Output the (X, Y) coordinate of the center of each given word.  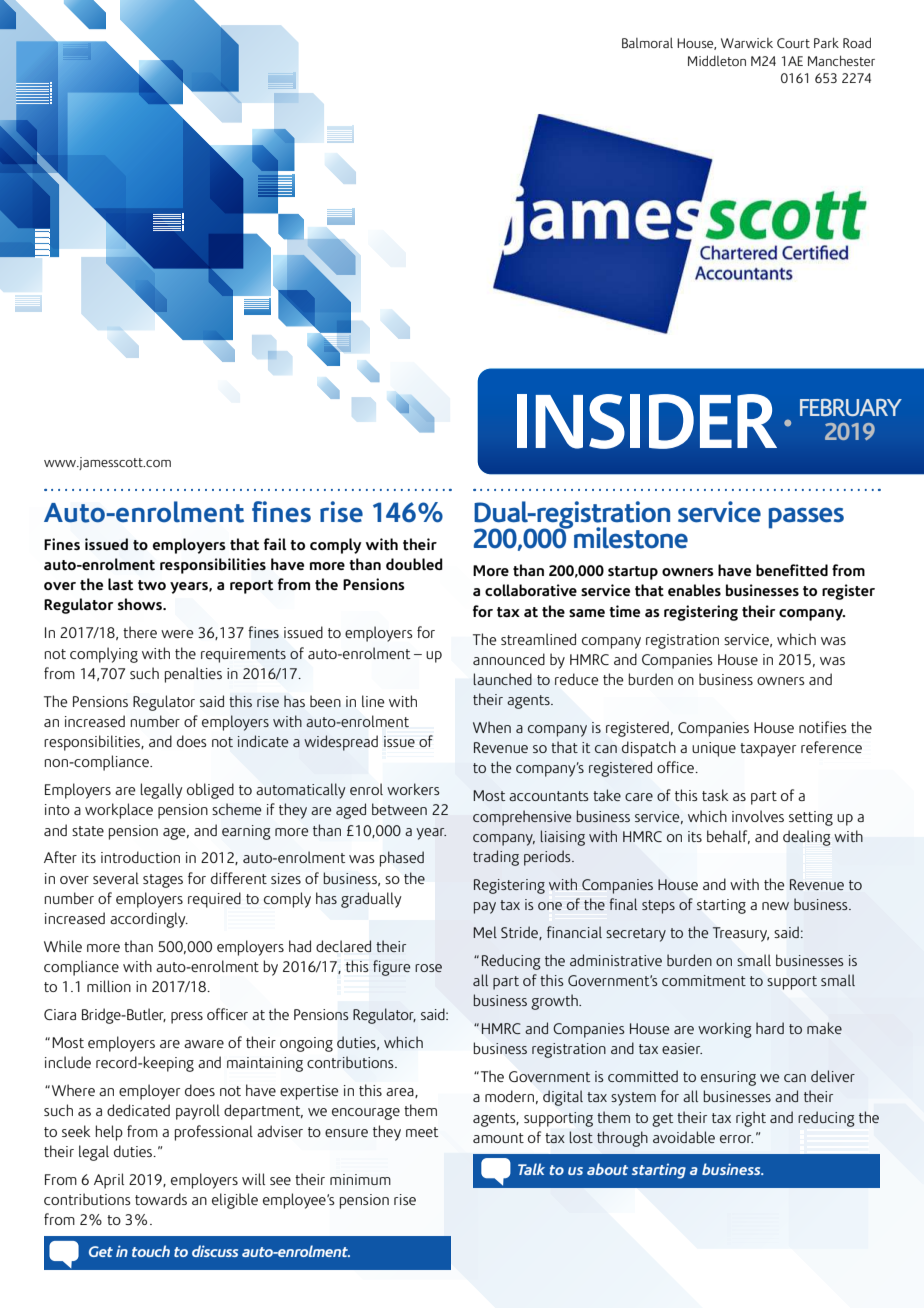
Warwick (747, 43)
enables (694, 590)
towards (161, 1199)
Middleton (717, 60)
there (140, 632)
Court (793, 43)
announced (509, 659)
